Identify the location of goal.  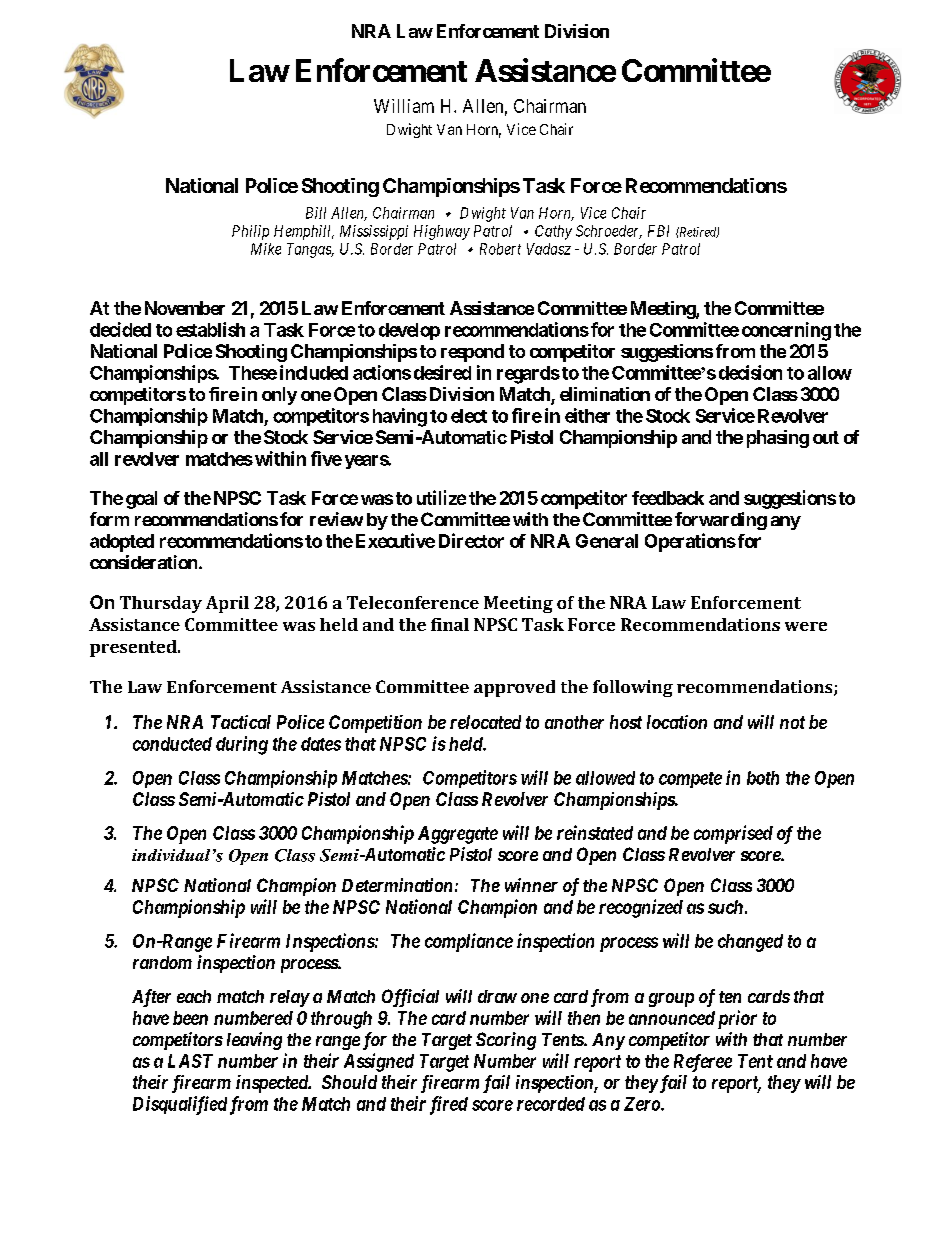
(141, 500).
